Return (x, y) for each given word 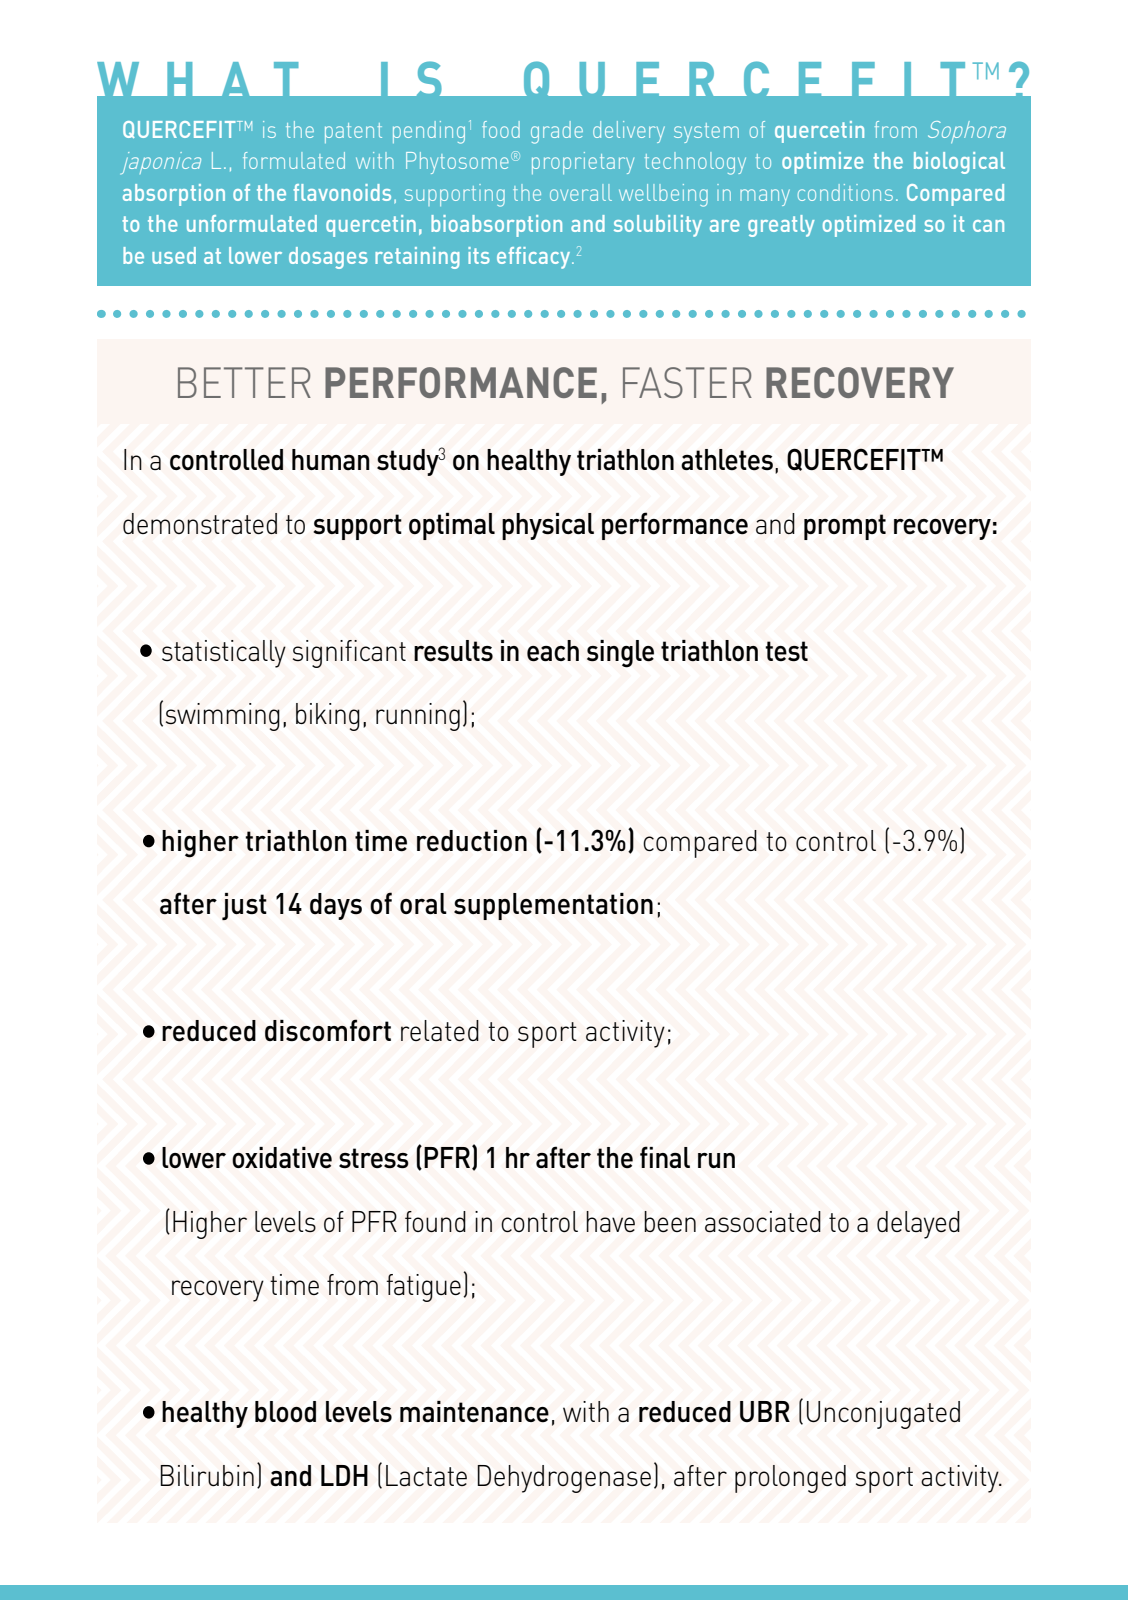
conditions (845, 192)
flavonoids (342, 192)
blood (285, 1411)
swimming (223, 717)
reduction (472, 840)
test (787, 651)
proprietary (583, 163)
